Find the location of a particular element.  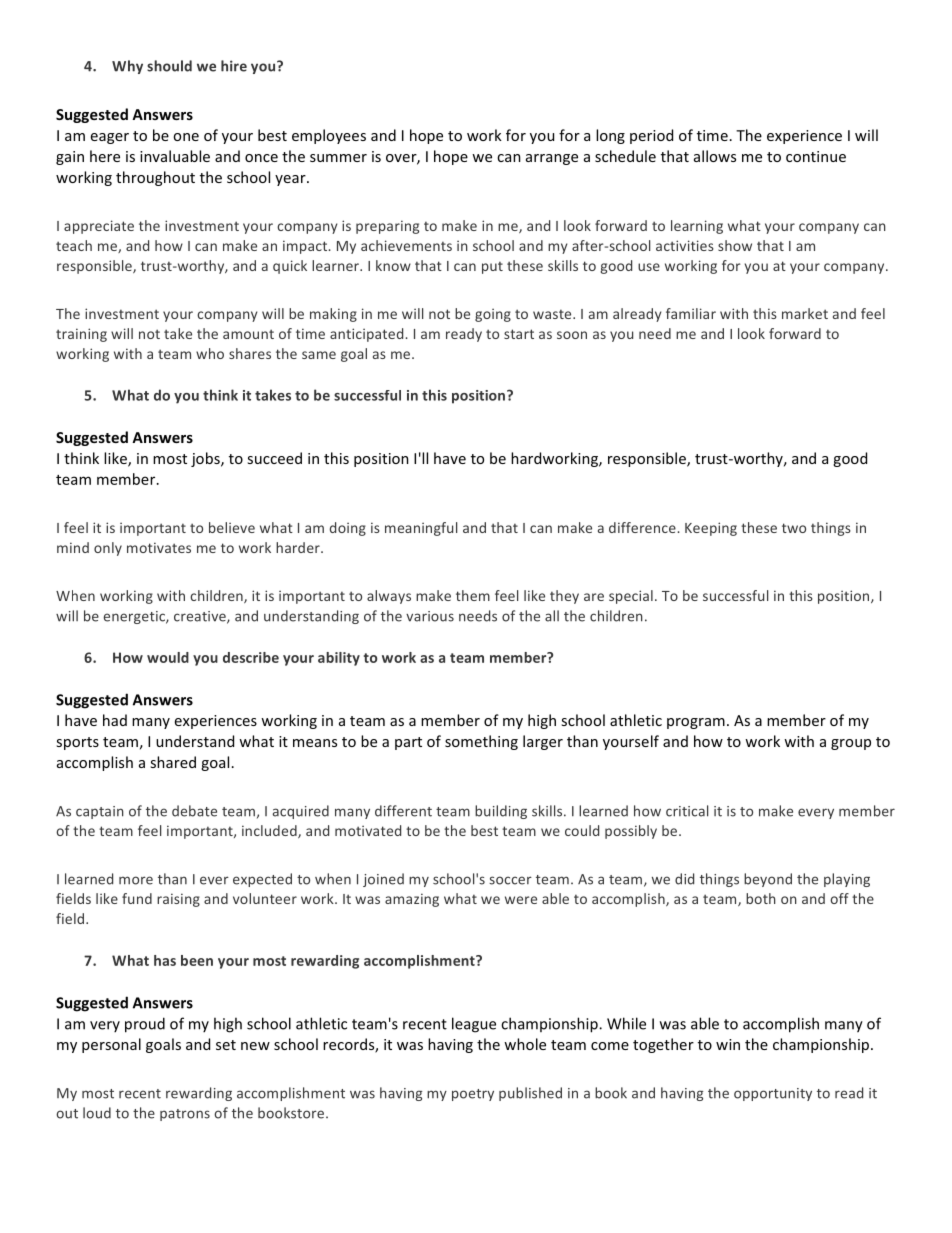

allows is located at coordinates (715, 156).
